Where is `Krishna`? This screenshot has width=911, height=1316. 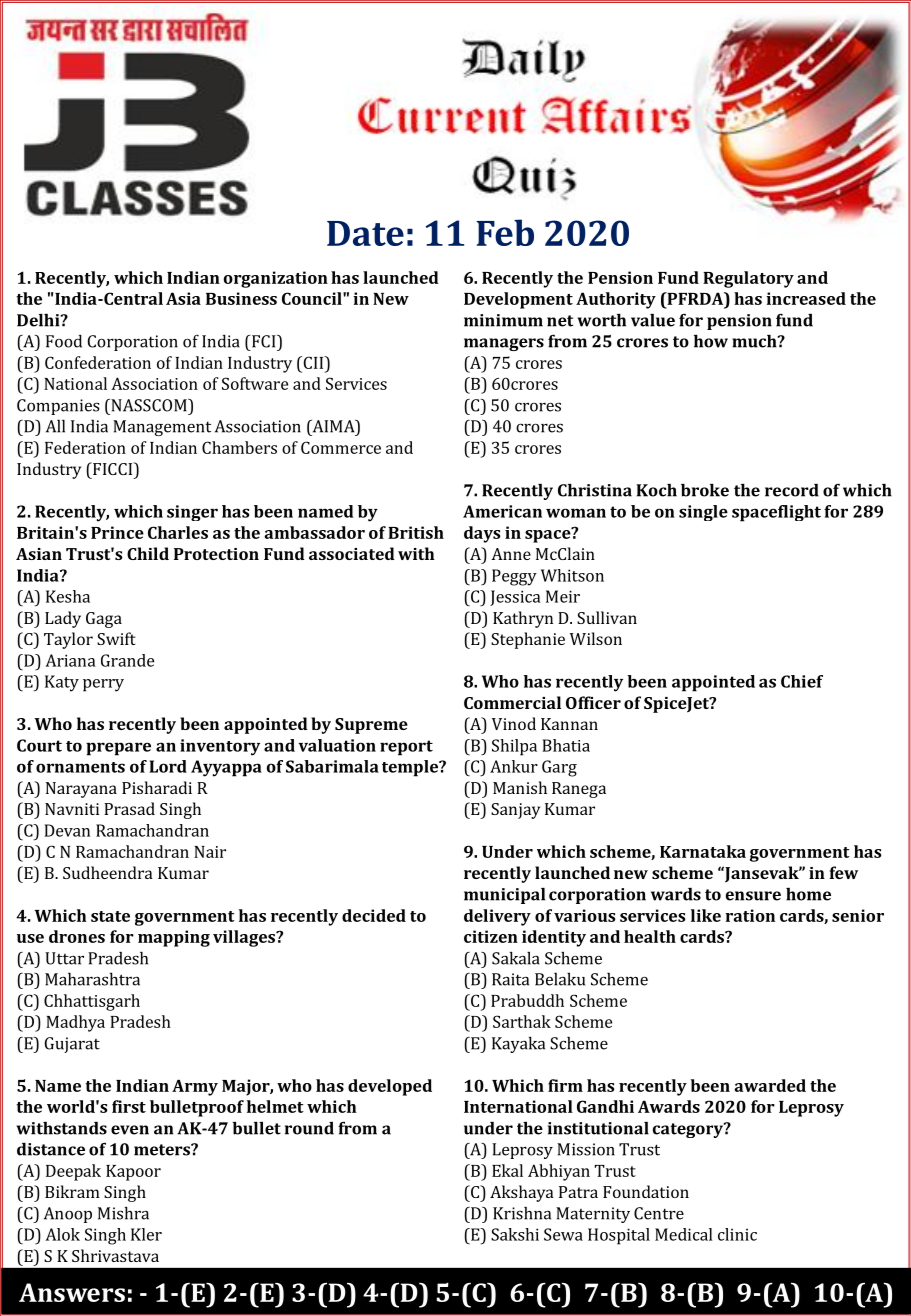 Krishna is located at coordinates (522, 1213).
